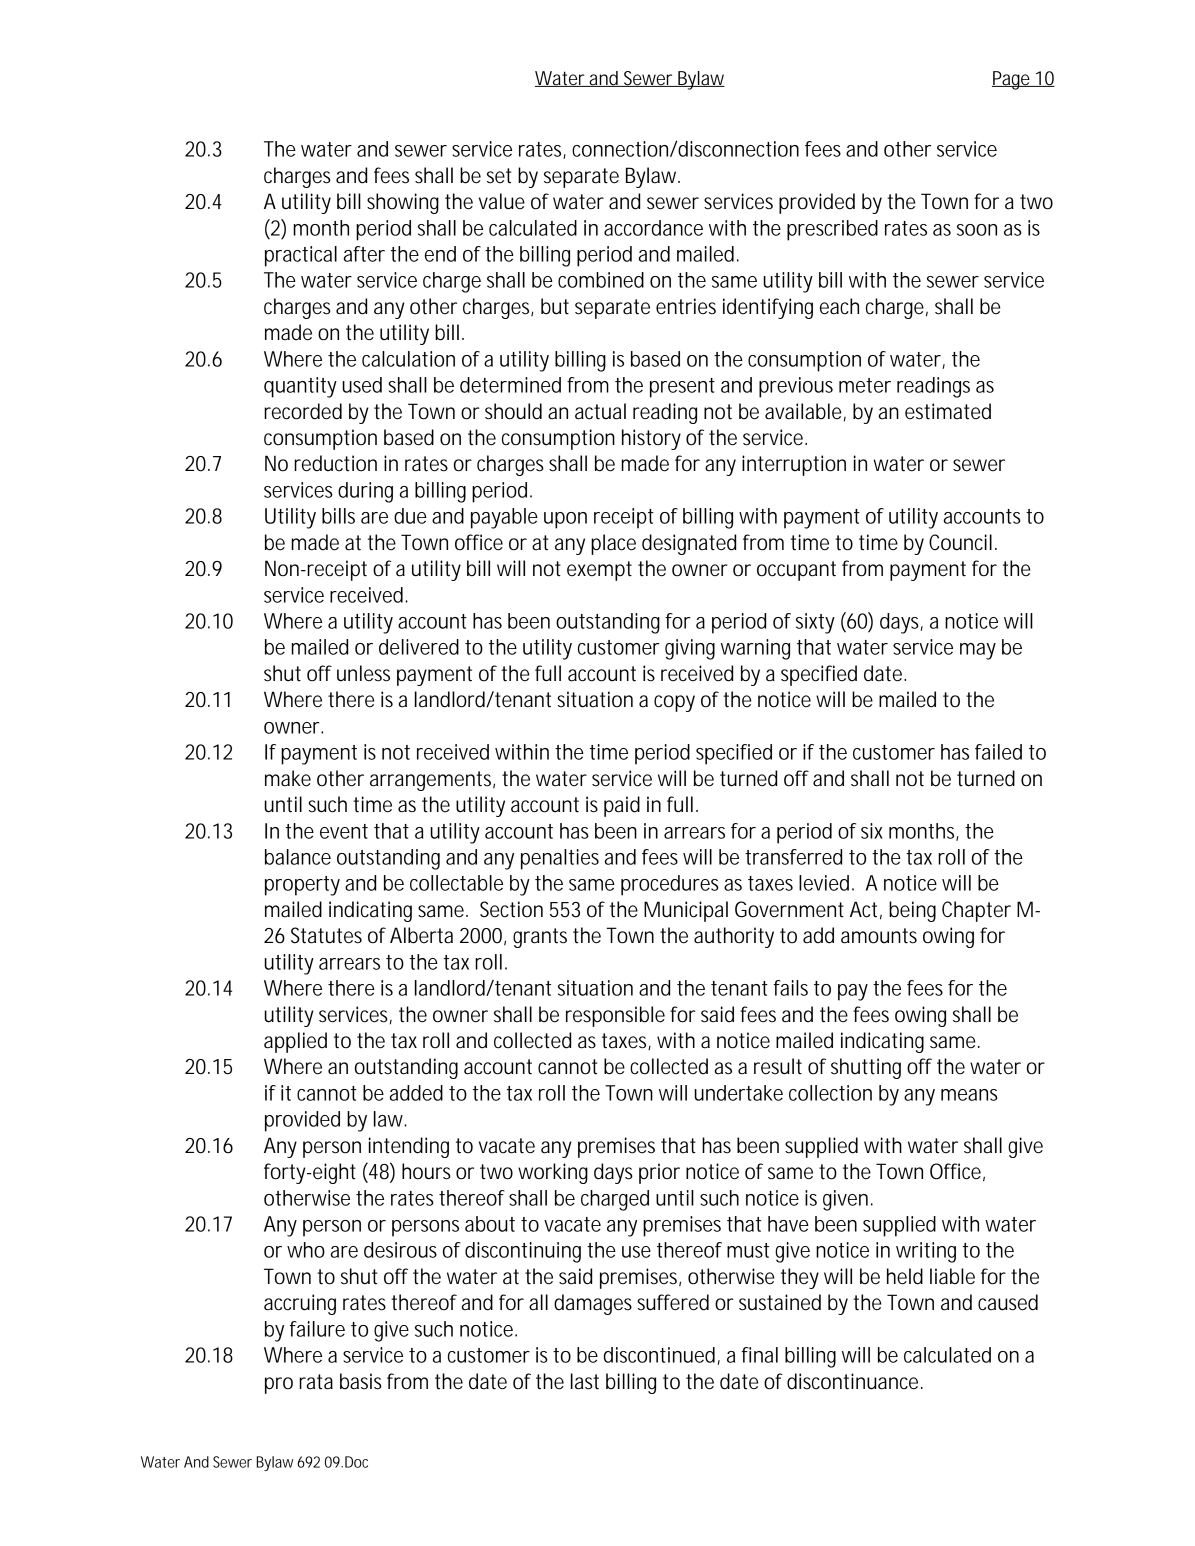  What do you see at coordinates (673, 1302) in the screenshot?
I see `suffered` at bounding box center [673, 1302].
